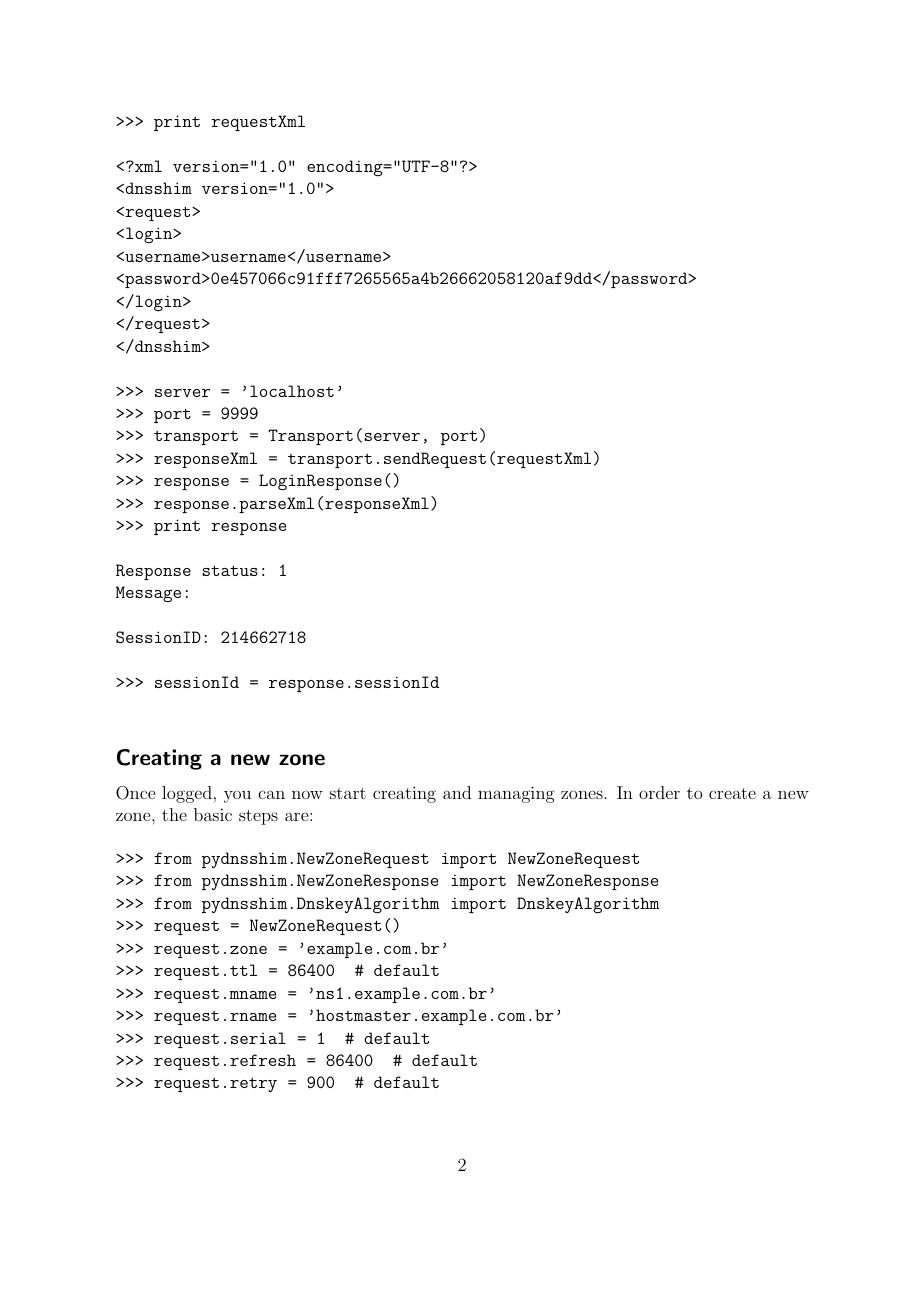  Describe the element at coordinates (148, 594) in the document. I see `Message` at that location.
